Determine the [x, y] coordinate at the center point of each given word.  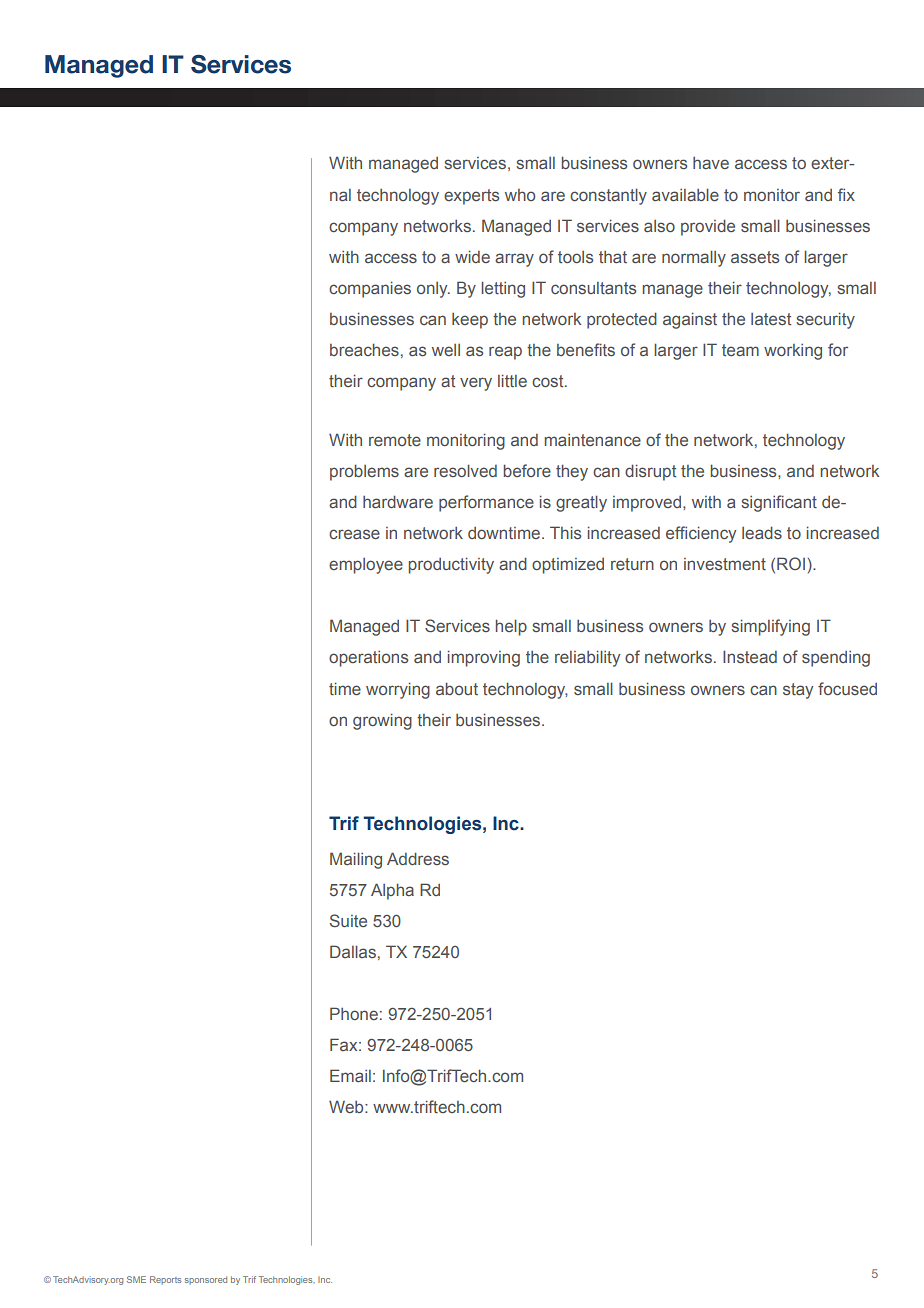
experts [471, 197]
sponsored [206, 1280]
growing [382, 721]
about [457, 688]
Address [418, 858]
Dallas [353, 951]
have [711, 163]
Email [350, 1075]
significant [779, 503]
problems [364, 472]
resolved [465, 470]
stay [798, 691]
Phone [354, 1013]
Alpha [392, 891]
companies [370, 289]
